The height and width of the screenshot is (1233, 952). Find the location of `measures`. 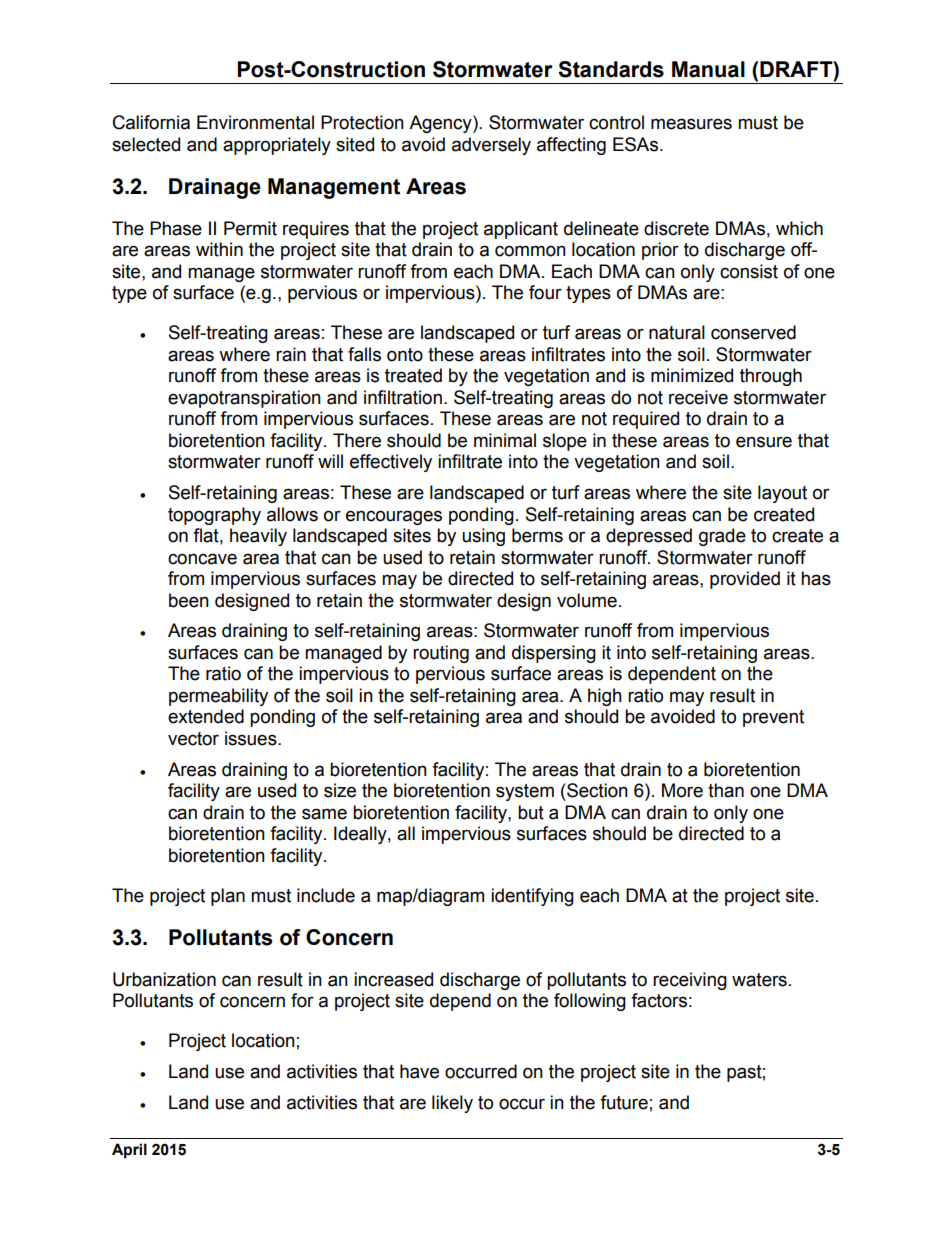

measures is located at coordinates (691, 124).
